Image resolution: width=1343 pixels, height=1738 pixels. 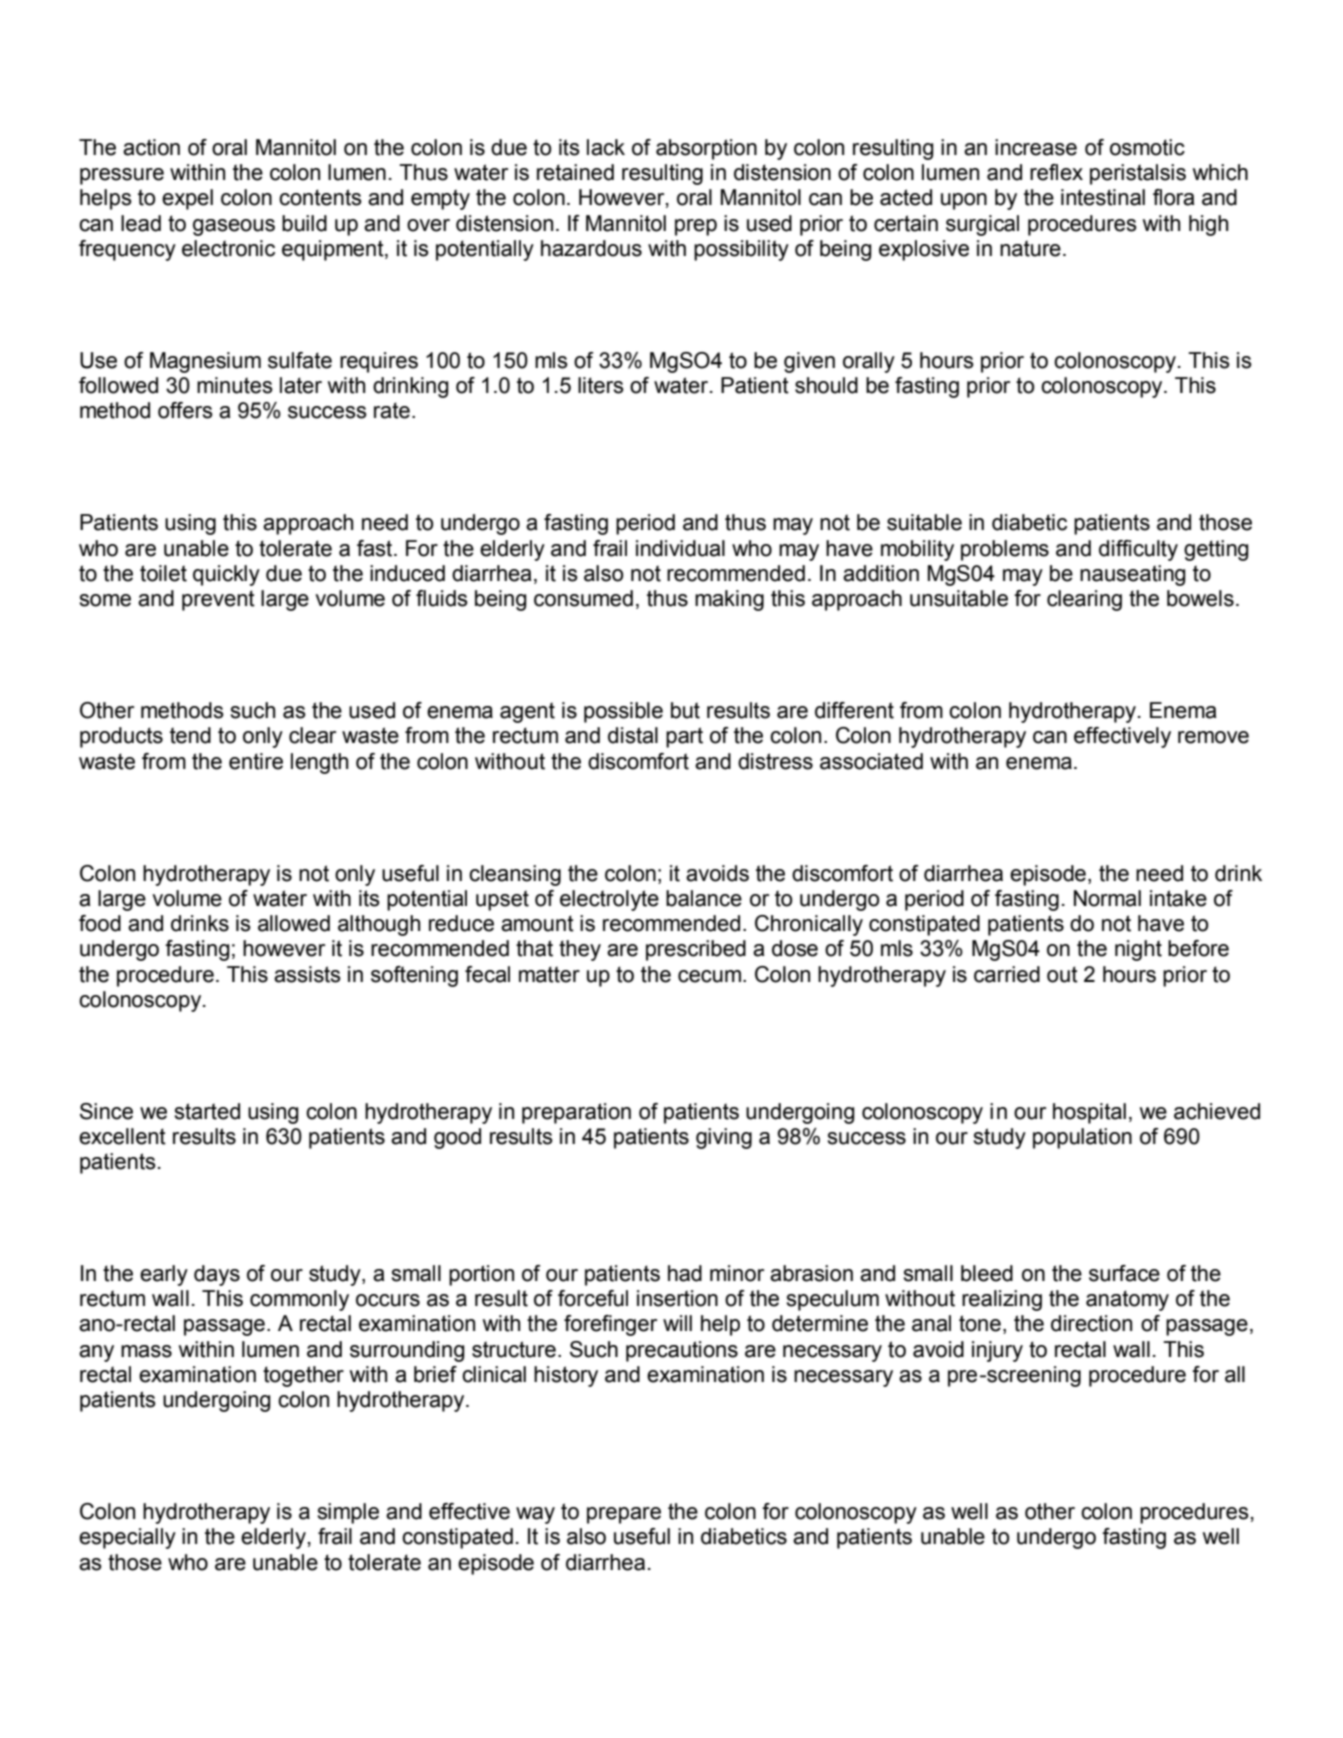 I want to click on prevent, so click(x=218, y=600).
